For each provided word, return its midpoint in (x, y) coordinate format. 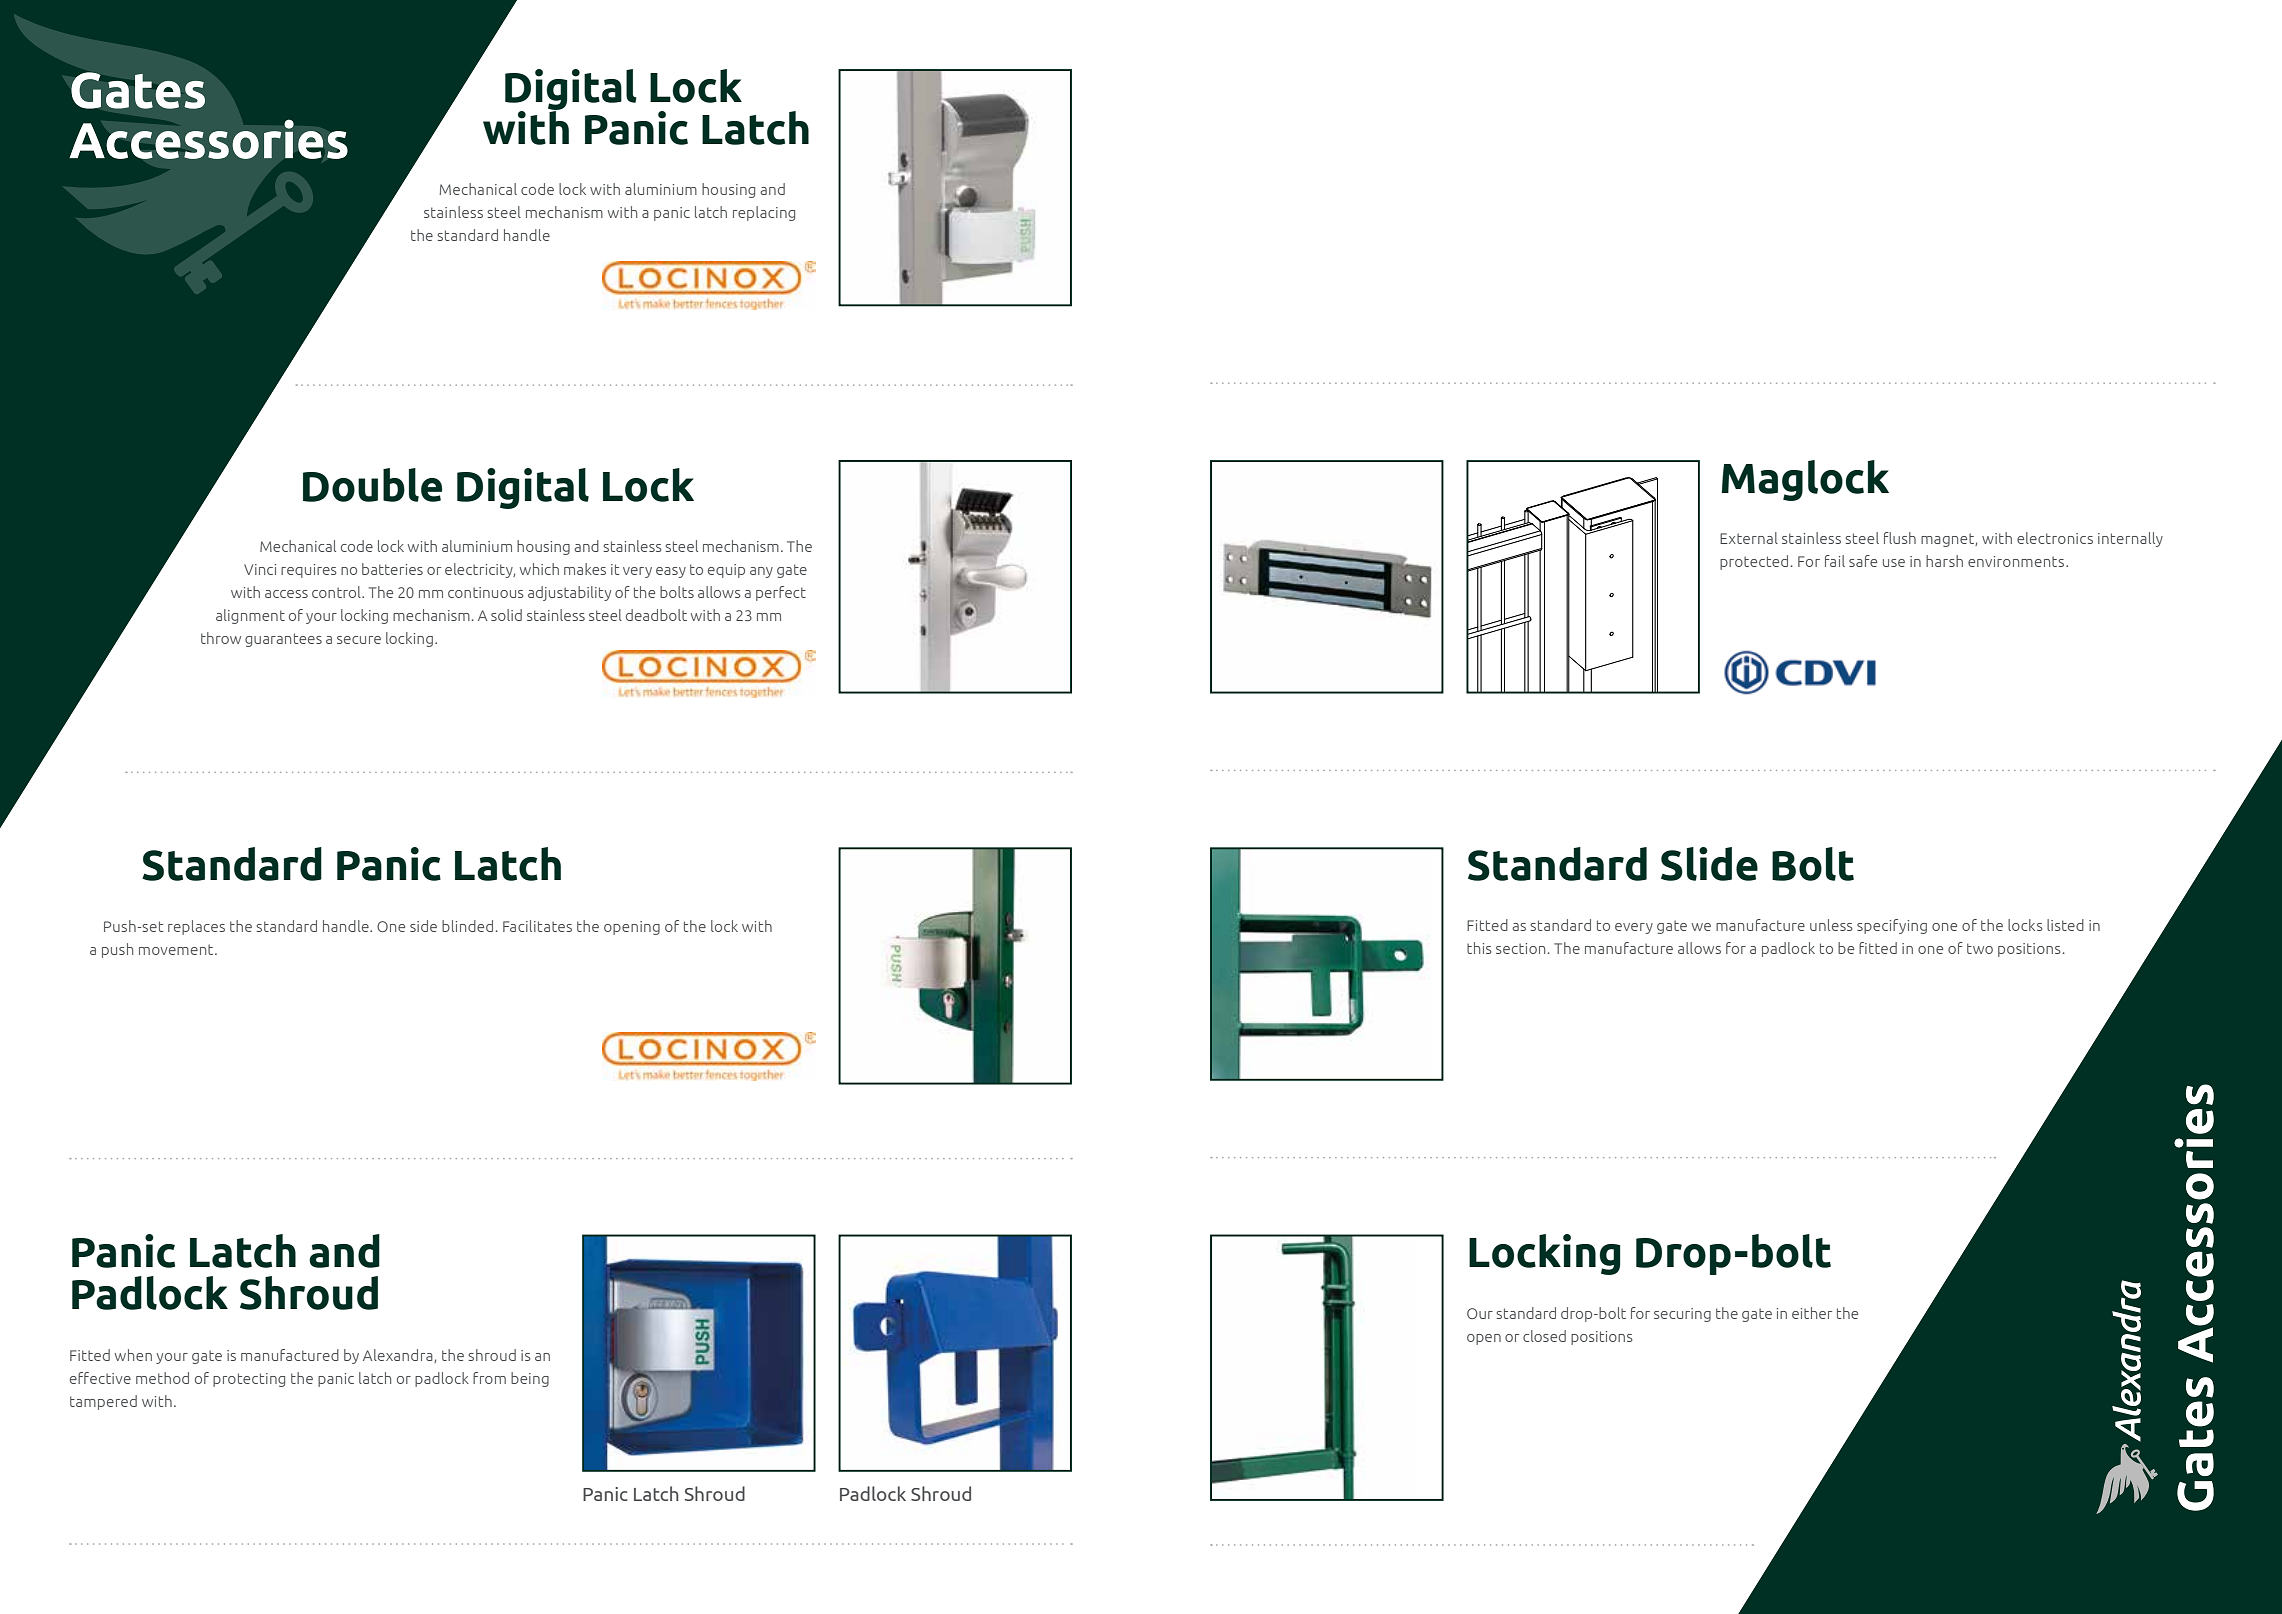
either (1812, 1313)
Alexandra (399, 1356)
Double (372, 485)
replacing (764, 213)
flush (1900, 538)
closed (1544, 1336)
